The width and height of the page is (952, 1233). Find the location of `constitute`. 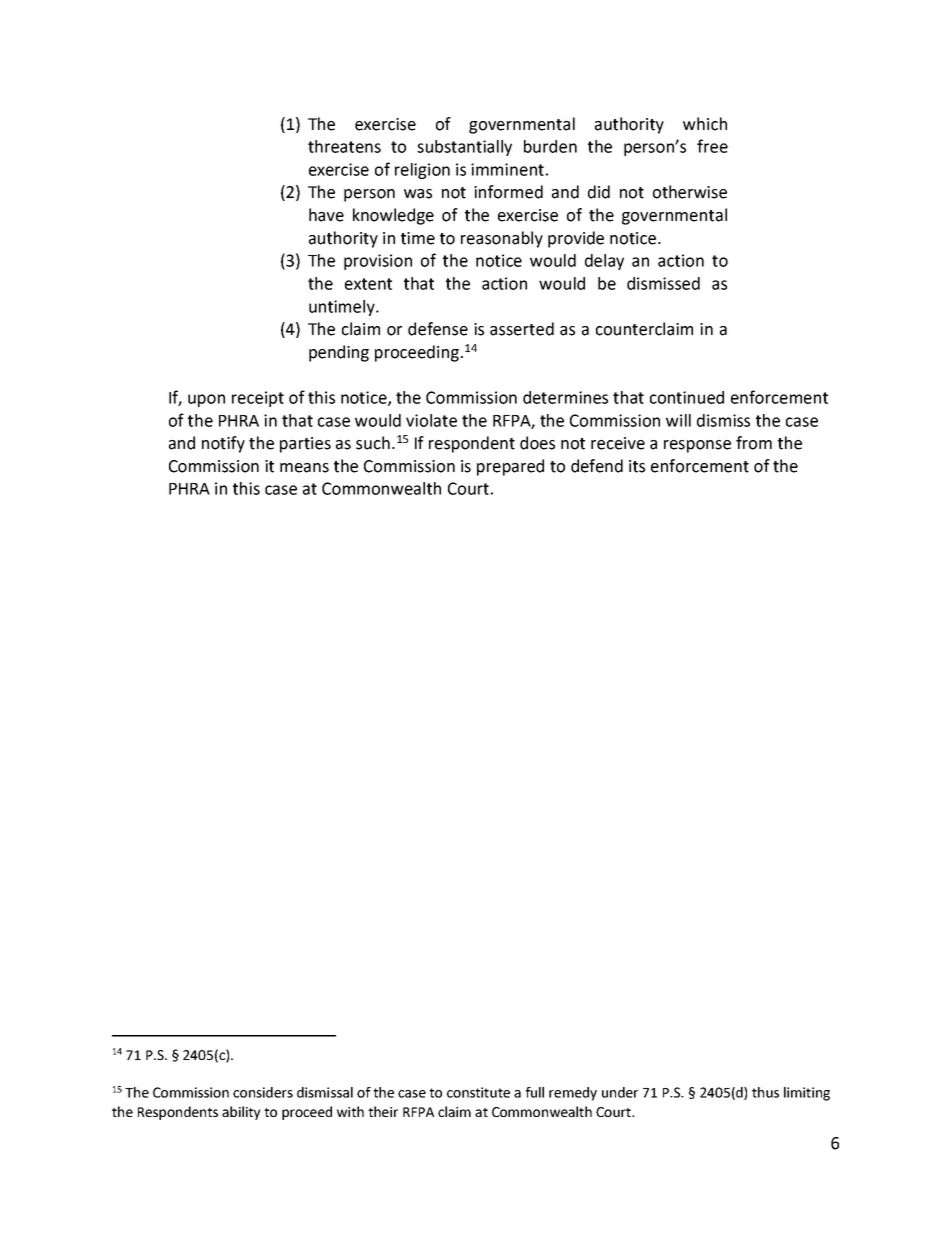

constitute is located at coordinates (478, 1092).
